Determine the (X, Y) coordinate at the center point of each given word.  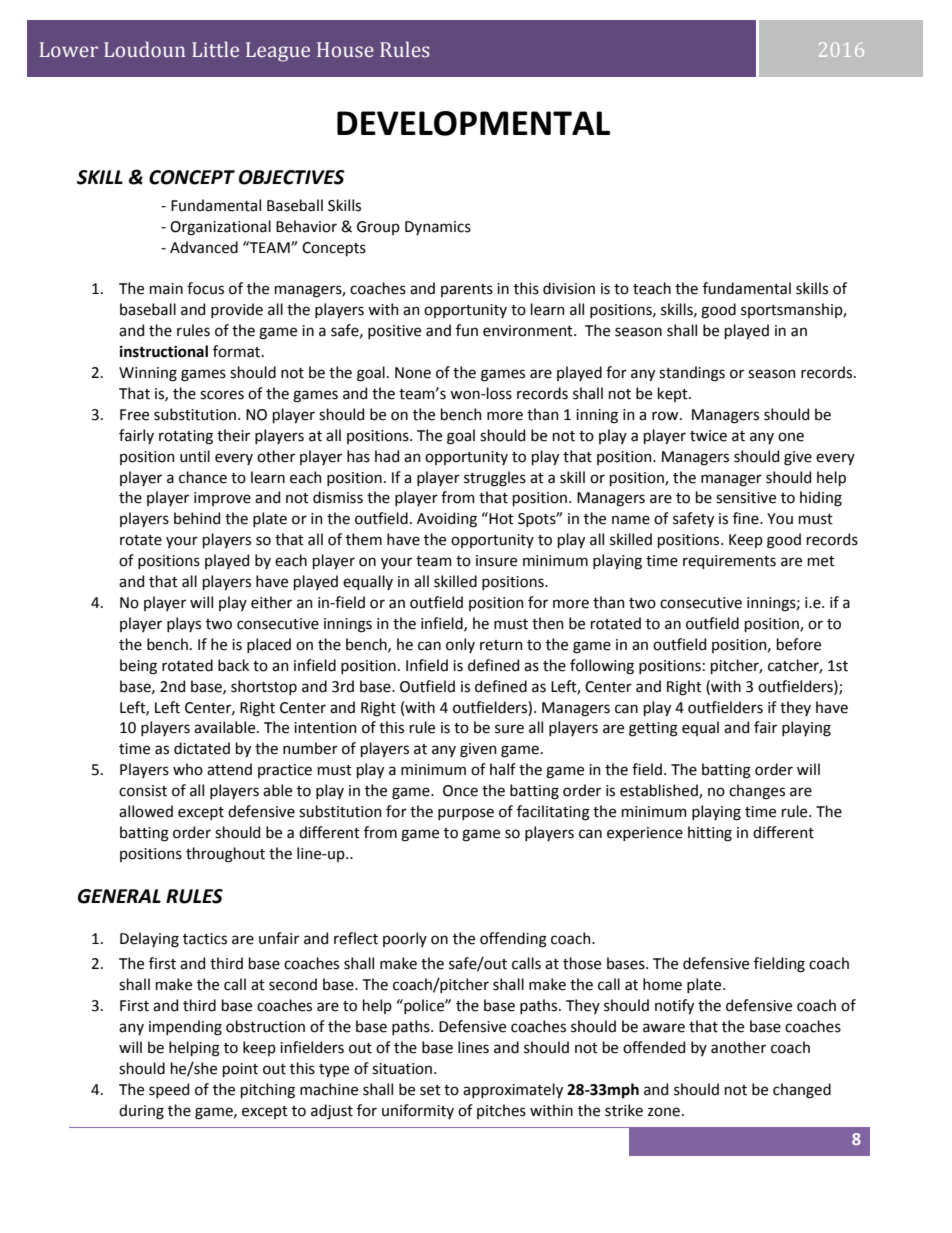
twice (708, 436)
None (413, 373)
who (188, 769)
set (430, 1090)
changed (802, 1091)
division (569, 288)
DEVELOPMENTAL (473, 123)
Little (215, 49)
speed (169, 1090)
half (503, 769)
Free (134, 415)
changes (757, 792)
